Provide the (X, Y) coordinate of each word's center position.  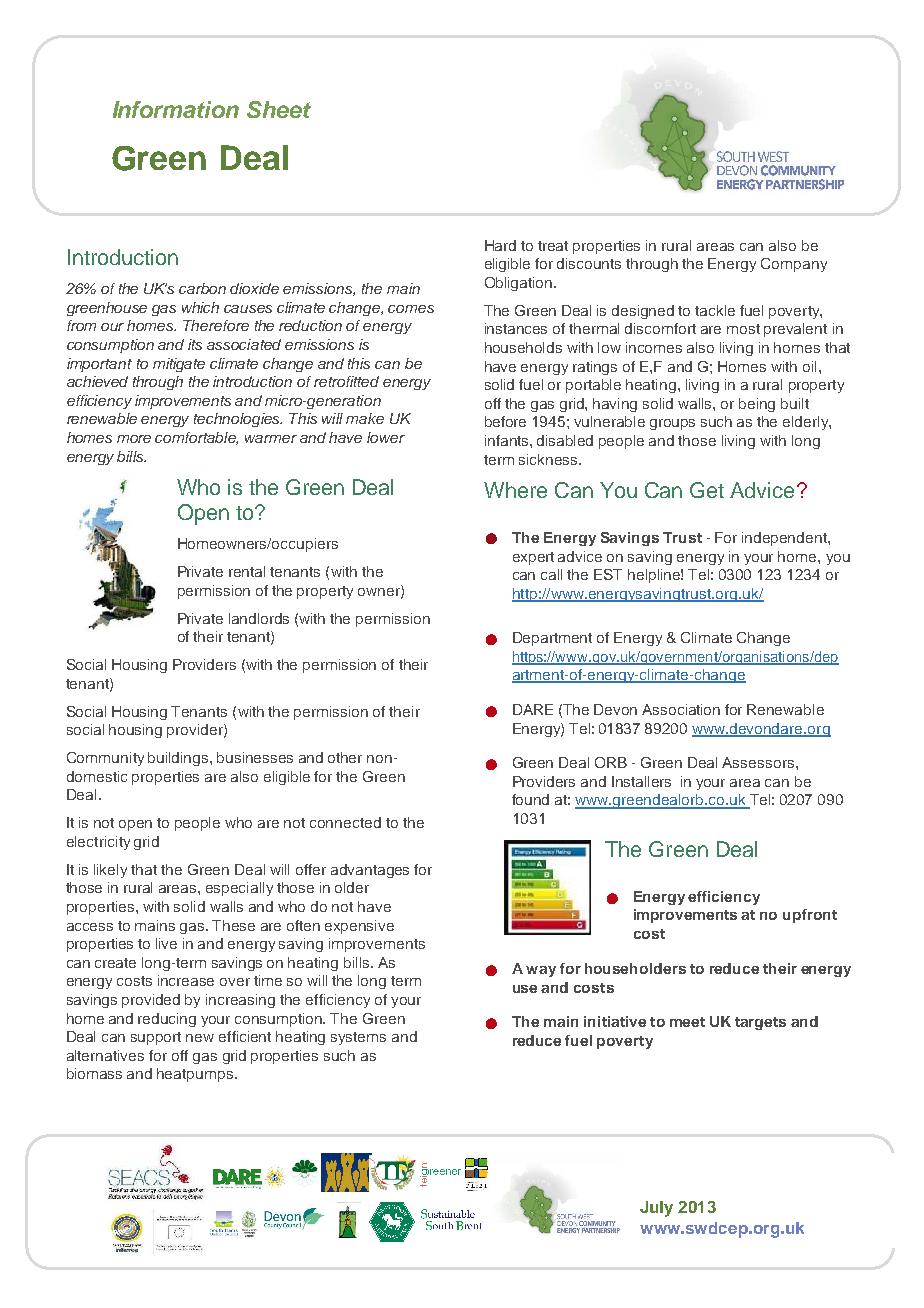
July (656, 1209)
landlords (259, 618)
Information (176, 109)
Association (681, 709)
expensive (359, 927)
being (757, 405)
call (551, 574)
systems (358, 1038)
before (505, 421)
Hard (500, 245)
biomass (94, 1073)
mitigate (179, 365)
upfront (810, 916)
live (166, 943)
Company (794, 265)
